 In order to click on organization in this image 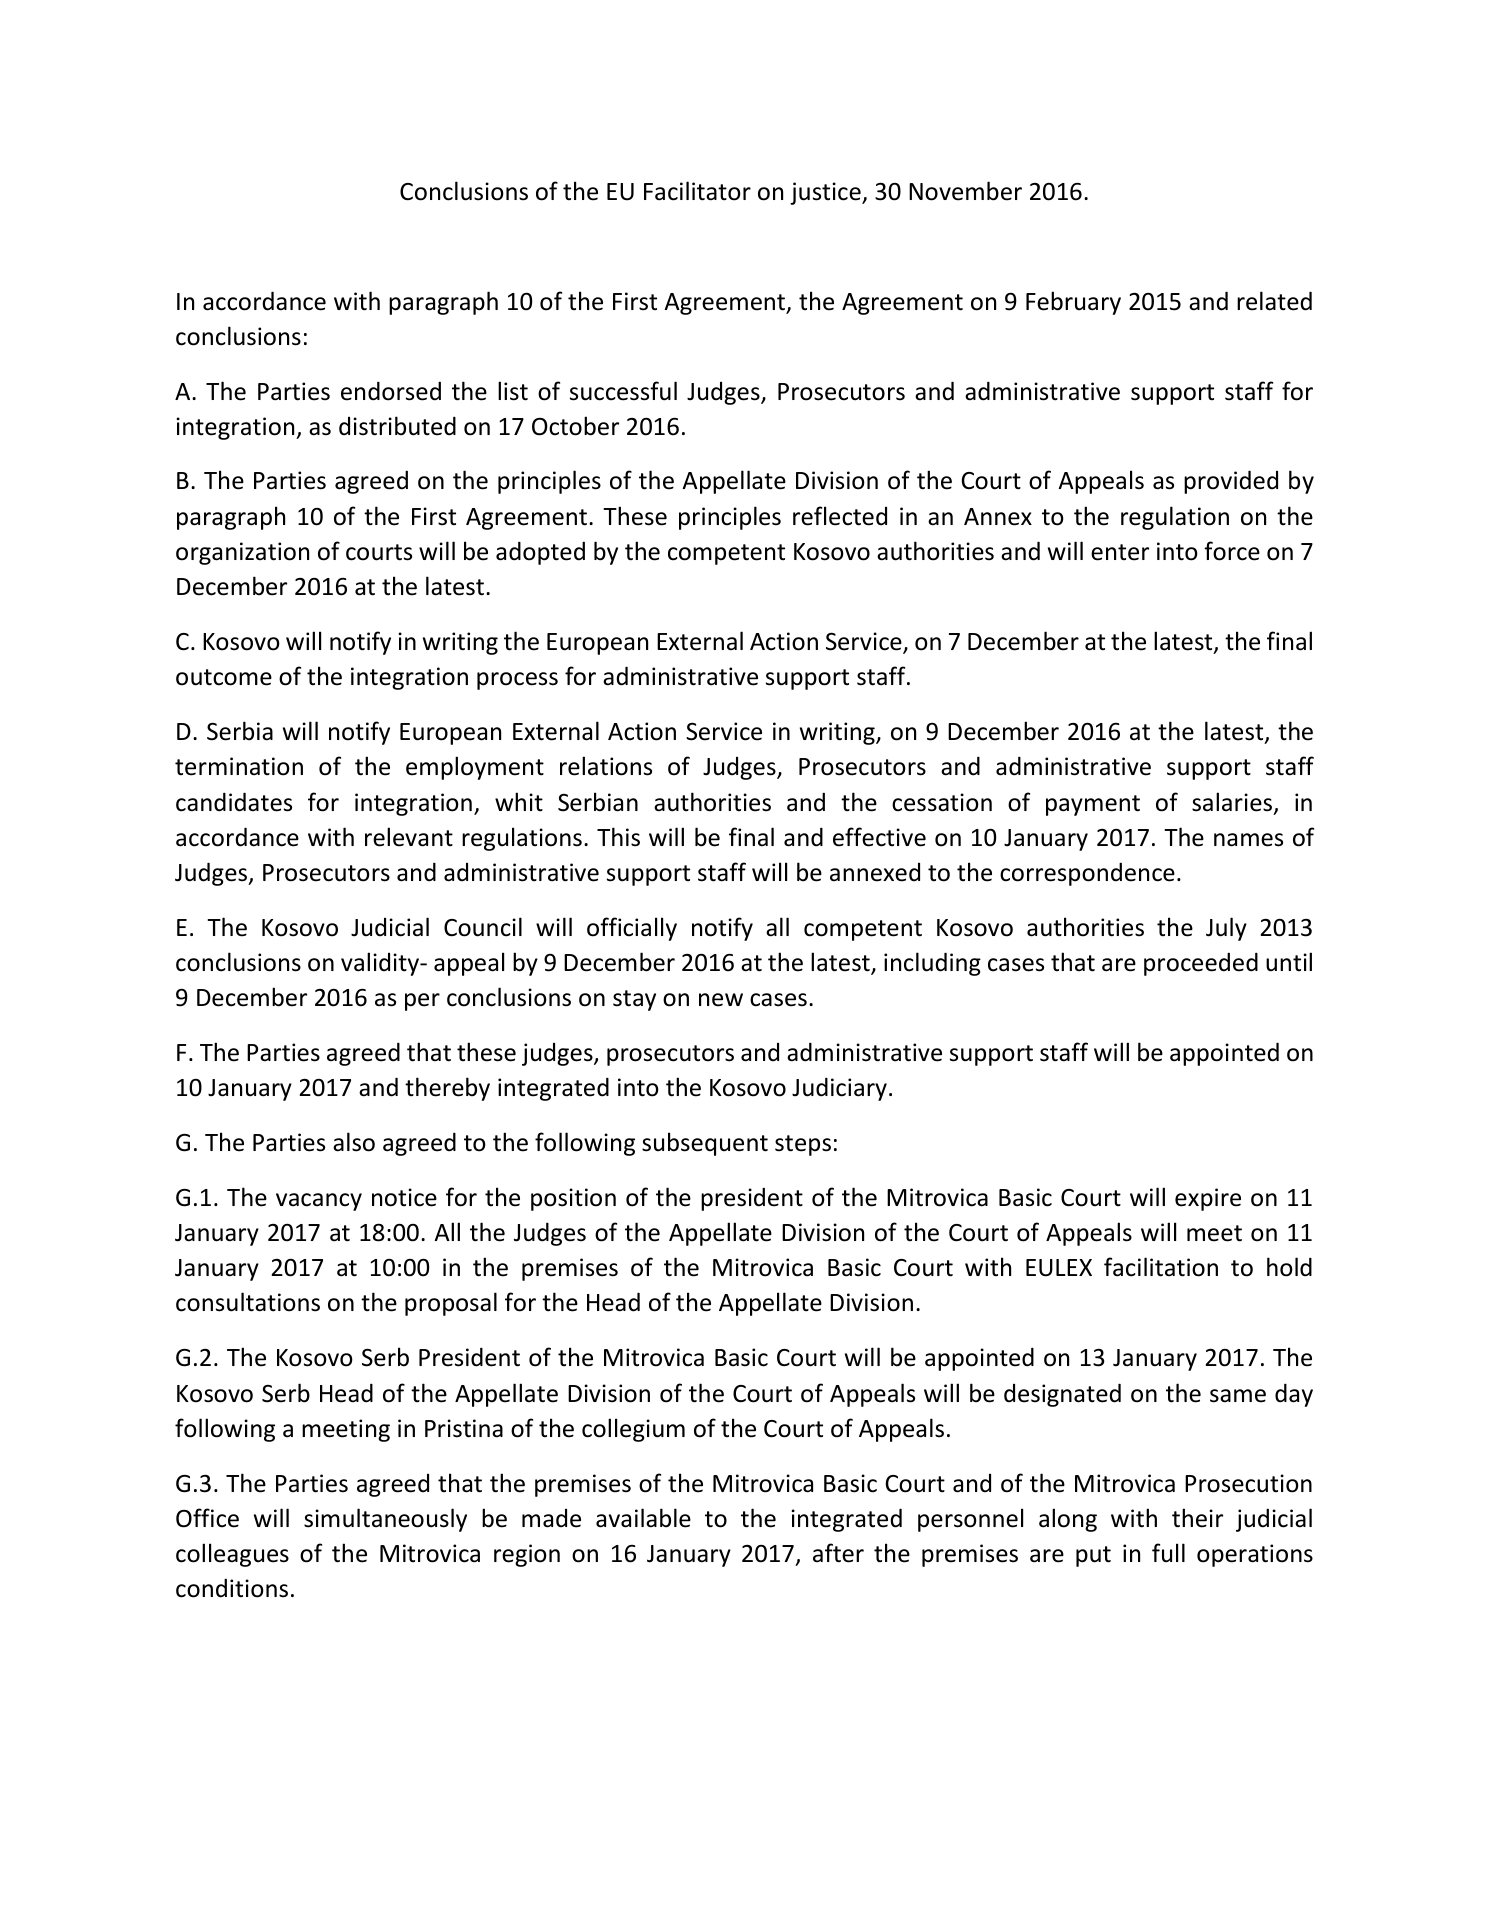, I will do `click(242, 553)`.
